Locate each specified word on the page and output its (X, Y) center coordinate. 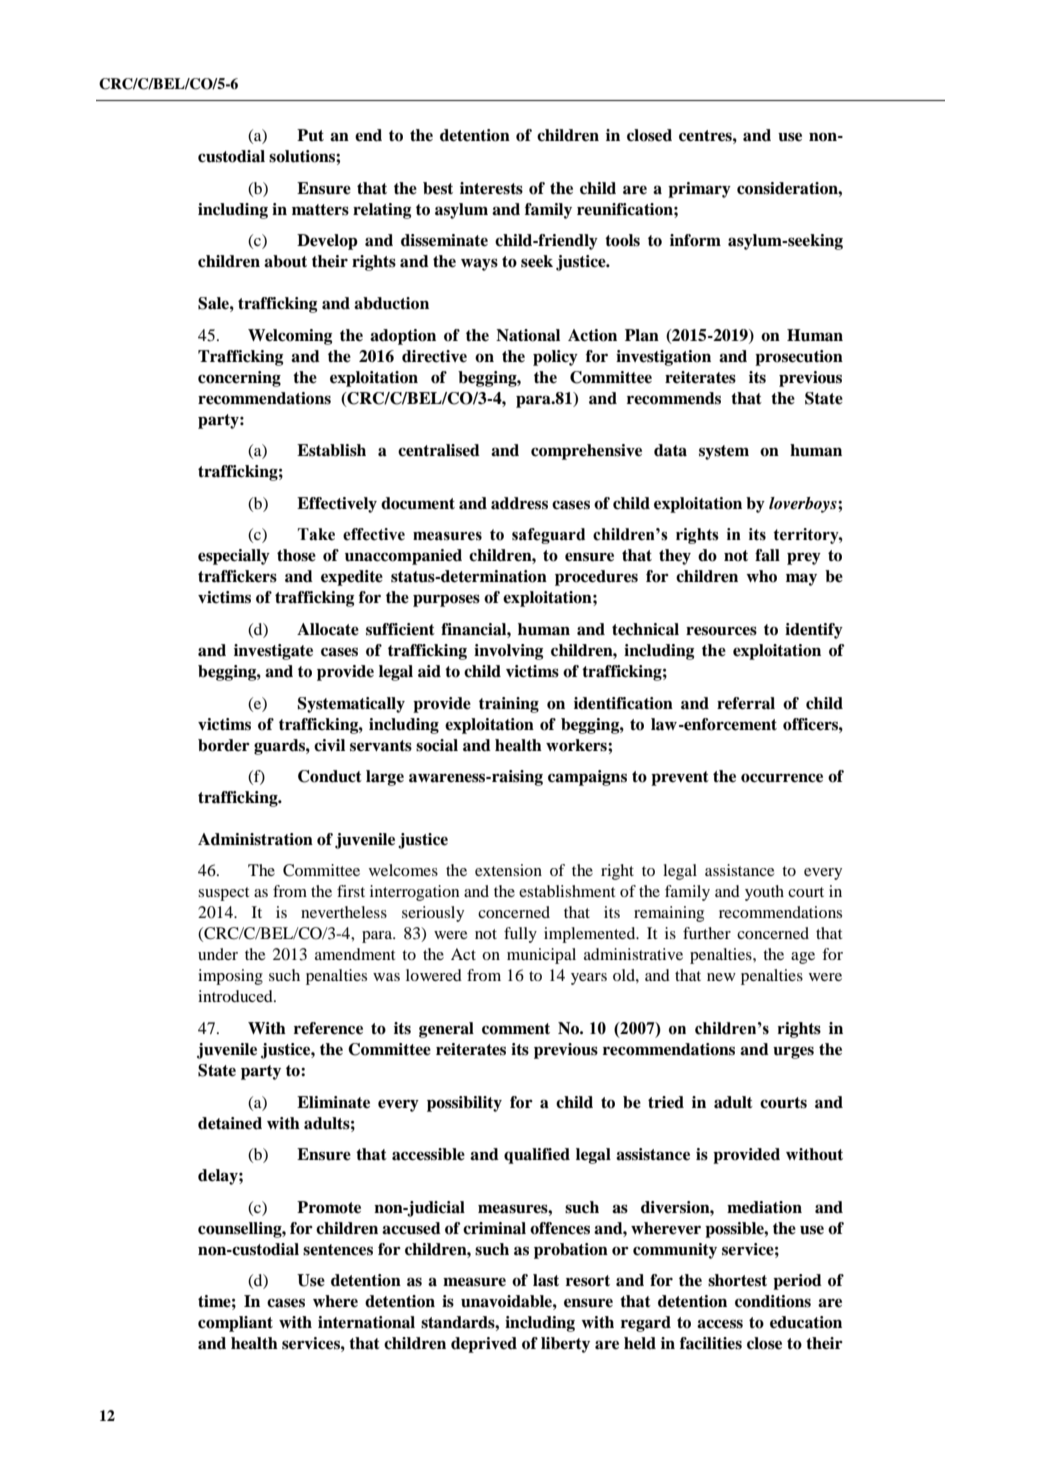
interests (491, 188)
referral (746, 703)
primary (699, 190)
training (509, 705)
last (546, 1280)
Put (310, 135)
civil (329, 745)
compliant (235, 1324)
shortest (737, 1280)
